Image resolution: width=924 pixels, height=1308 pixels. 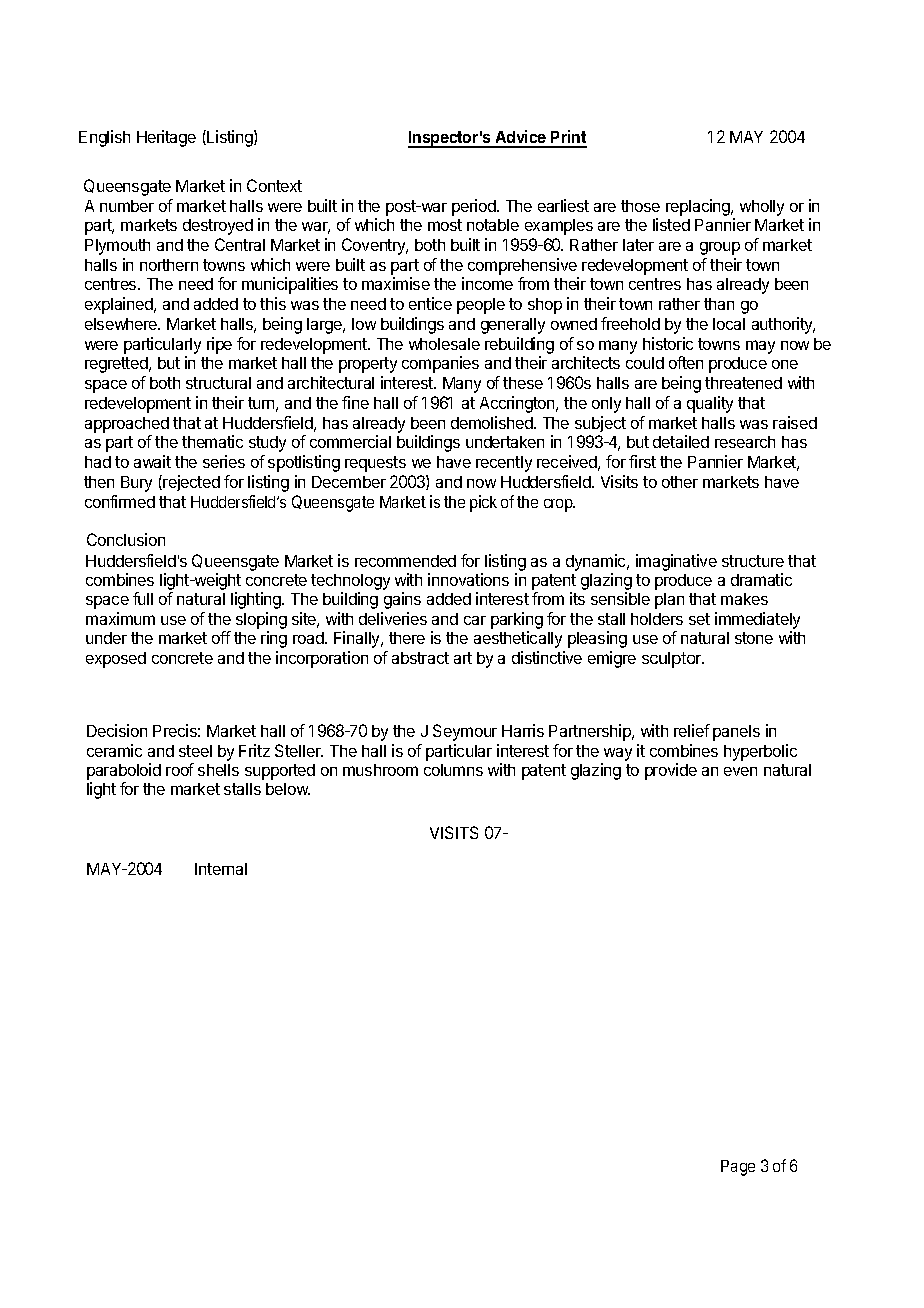 What do you see at coordinates (420, 658) in the screenshot?
I see `abstract` at bounding box center [420, 658].
